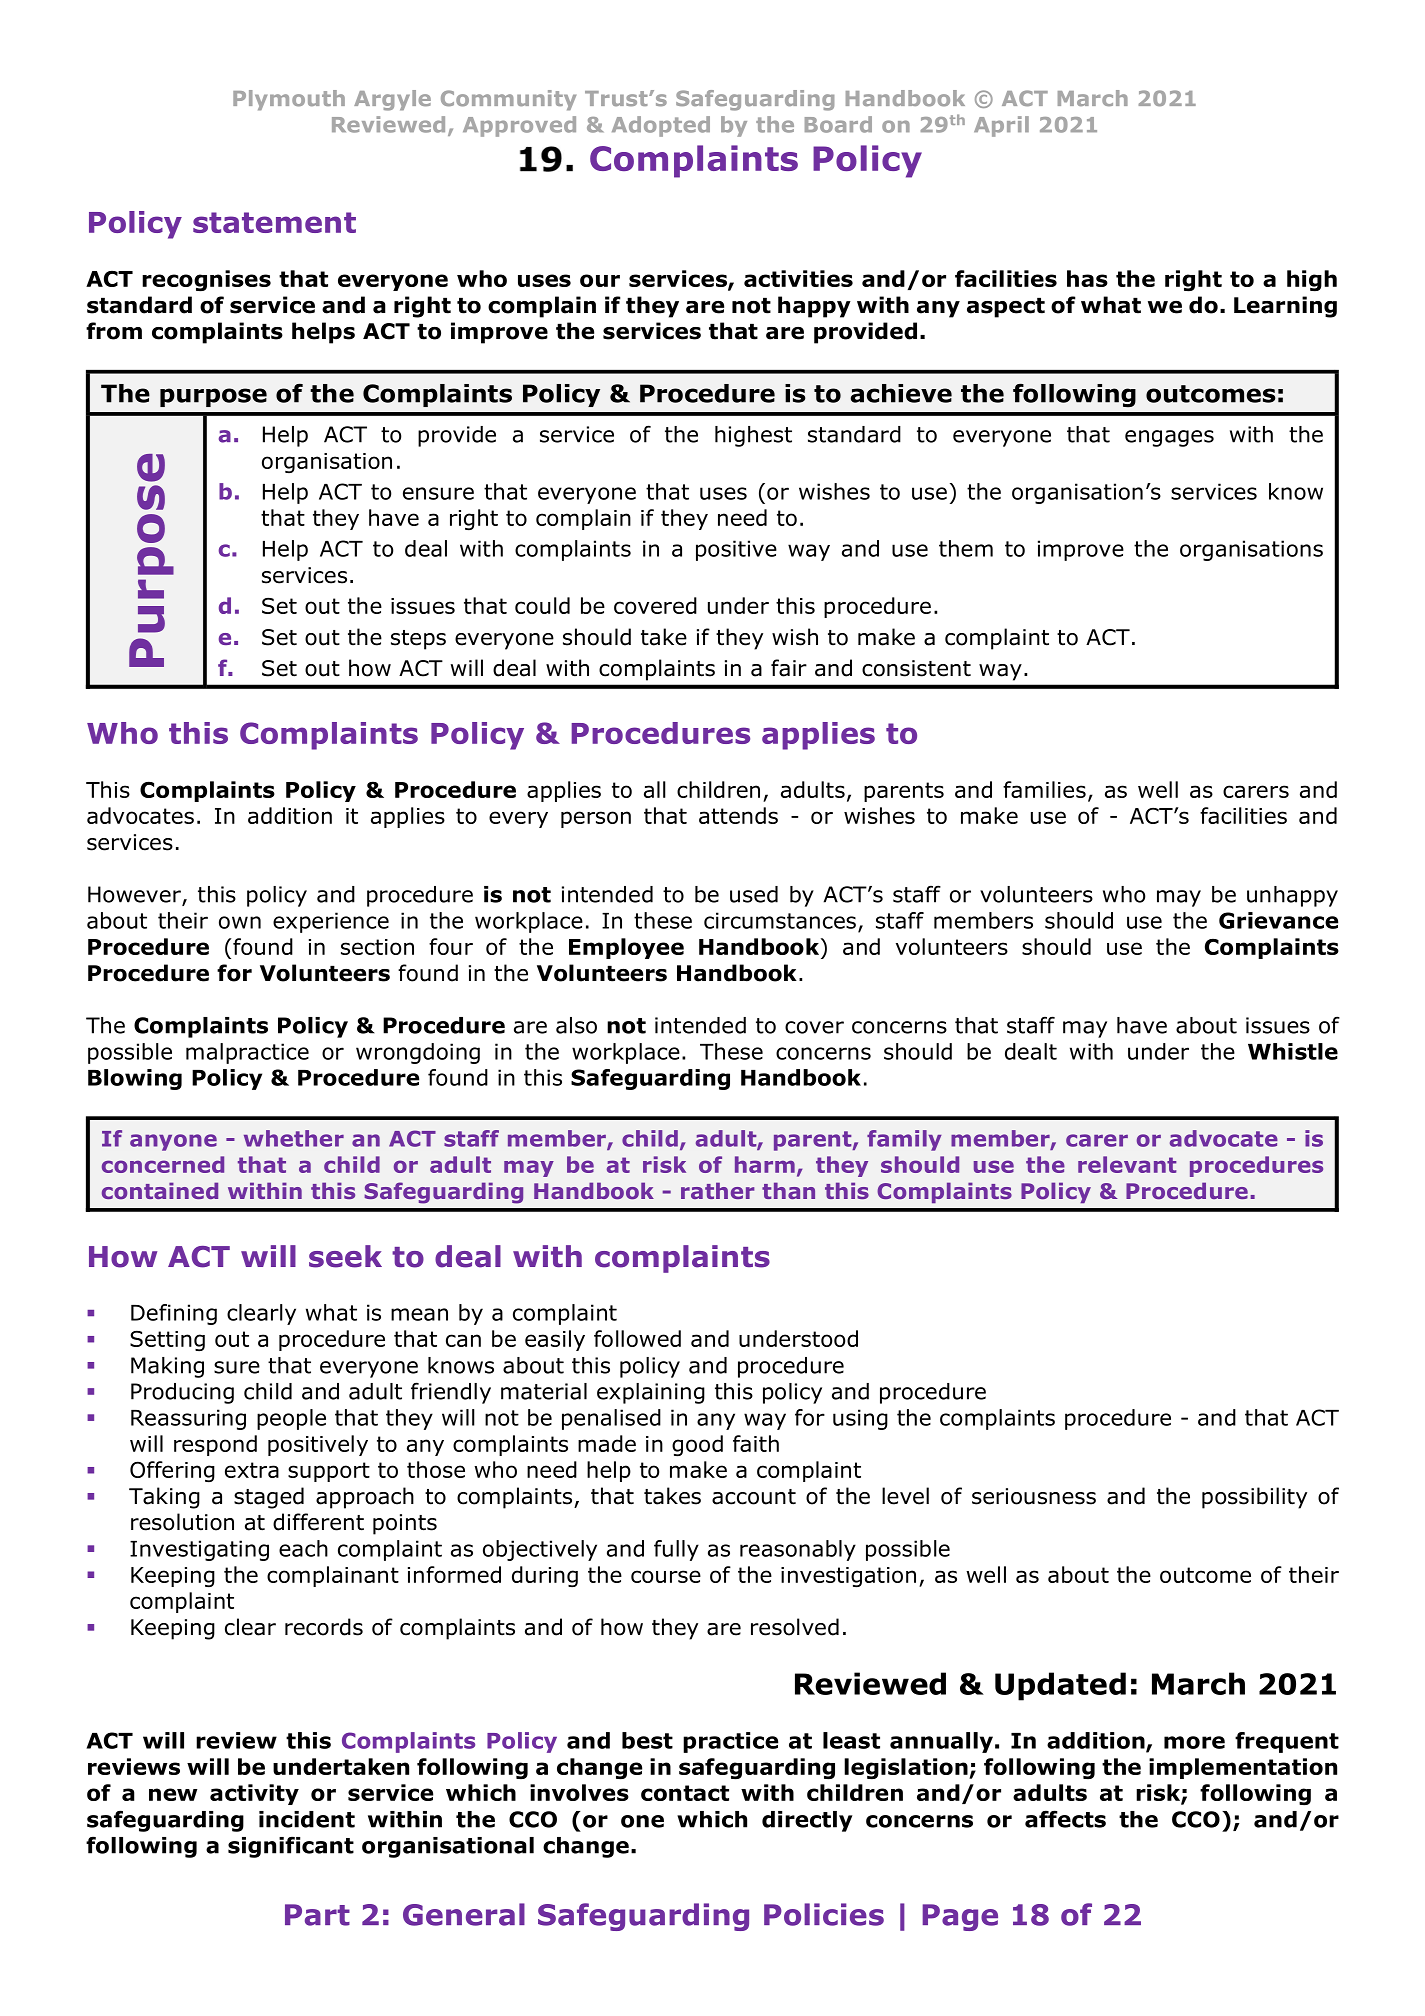 Image resolution: width=1425 pixels, height=2016 pixels. What do you see at coordinates (661, 126) in the screenshot?
I see `Adopted` at bounding box center [661, 126].
